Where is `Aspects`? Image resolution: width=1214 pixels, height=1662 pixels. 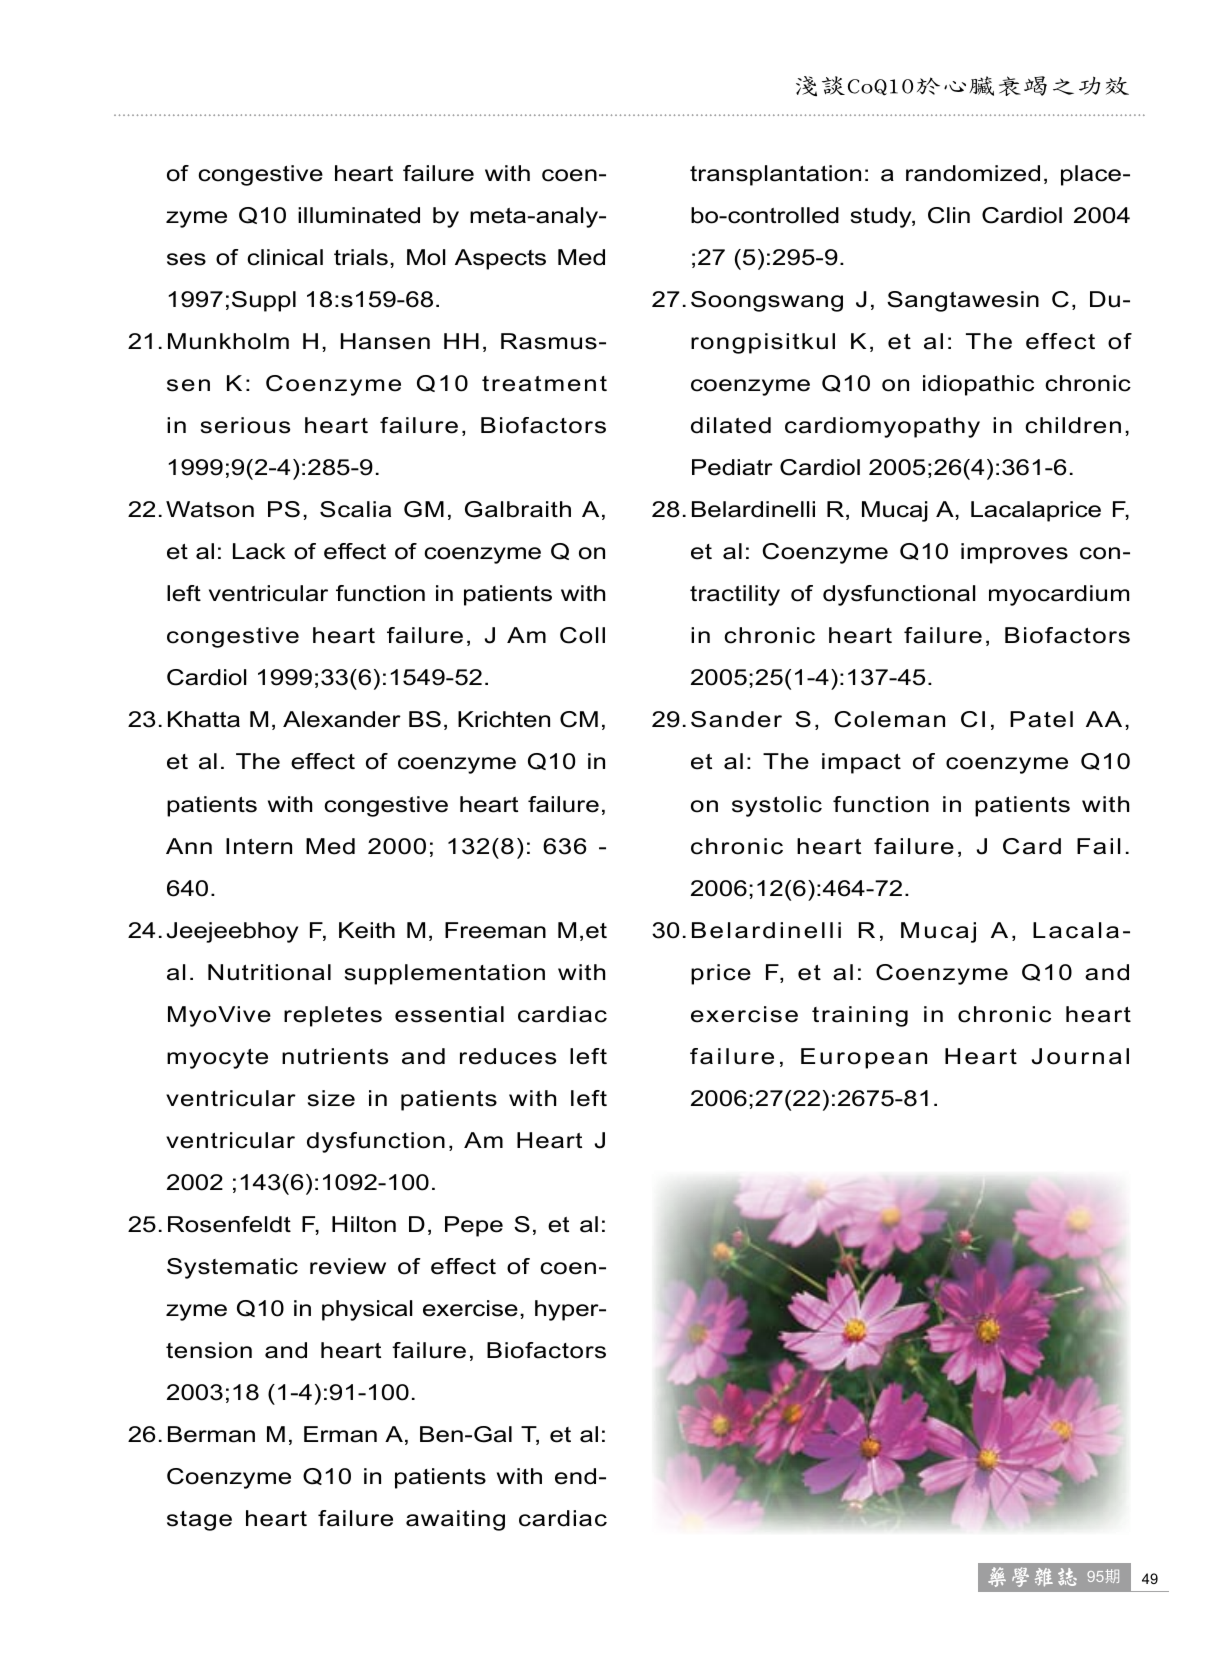
Aspects is located at coordinates (500, 259).
